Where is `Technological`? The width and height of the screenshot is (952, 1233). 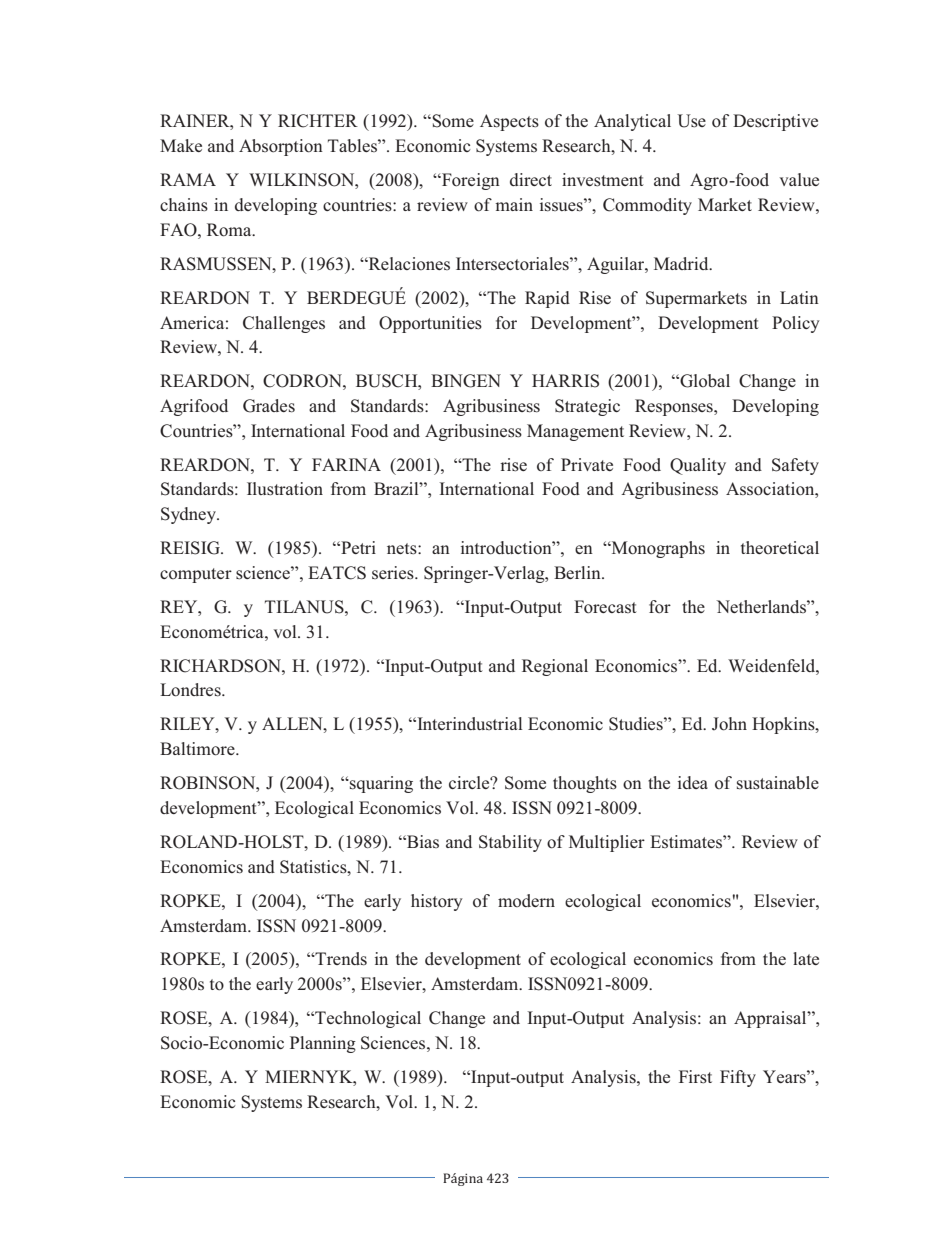
Technological is located at coordinates (367, 1019).
